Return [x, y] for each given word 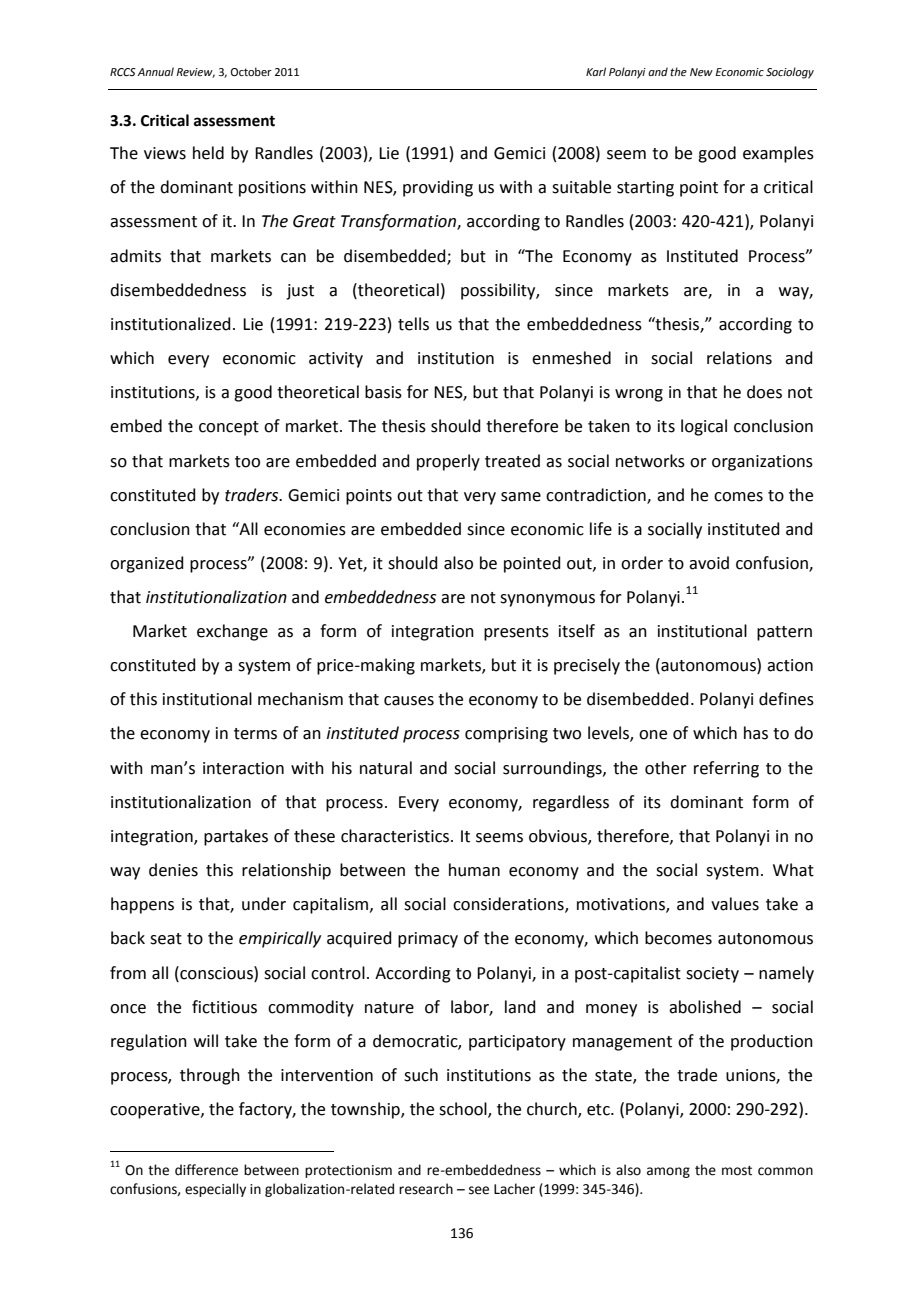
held [208, 153]
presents [516, 633]
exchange [232, 632]
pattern [784, 633]
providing [438, 188]
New [701, 72]
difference [206, 1170]
